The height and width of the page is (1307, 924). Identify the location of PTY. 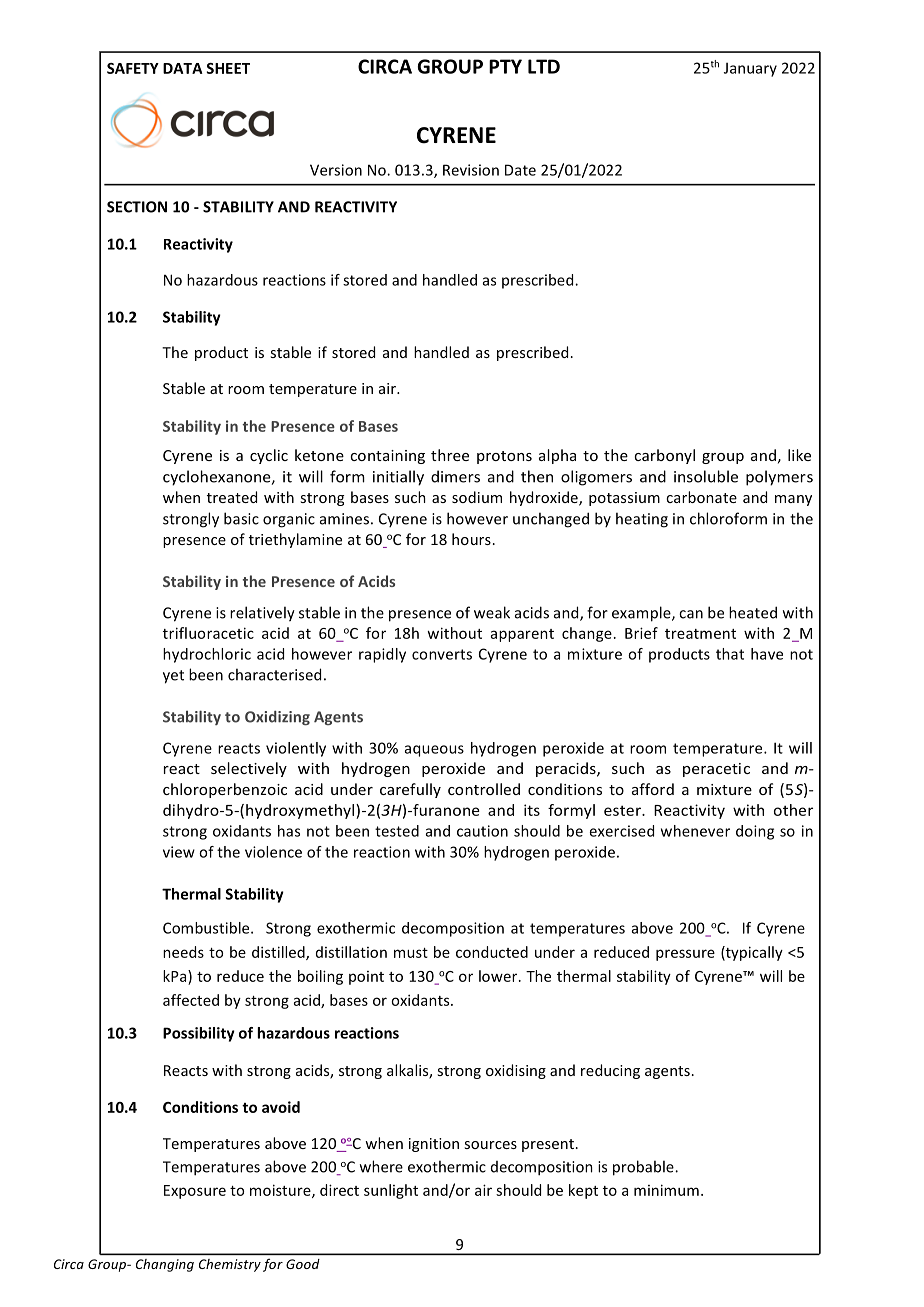
(505, 66).
